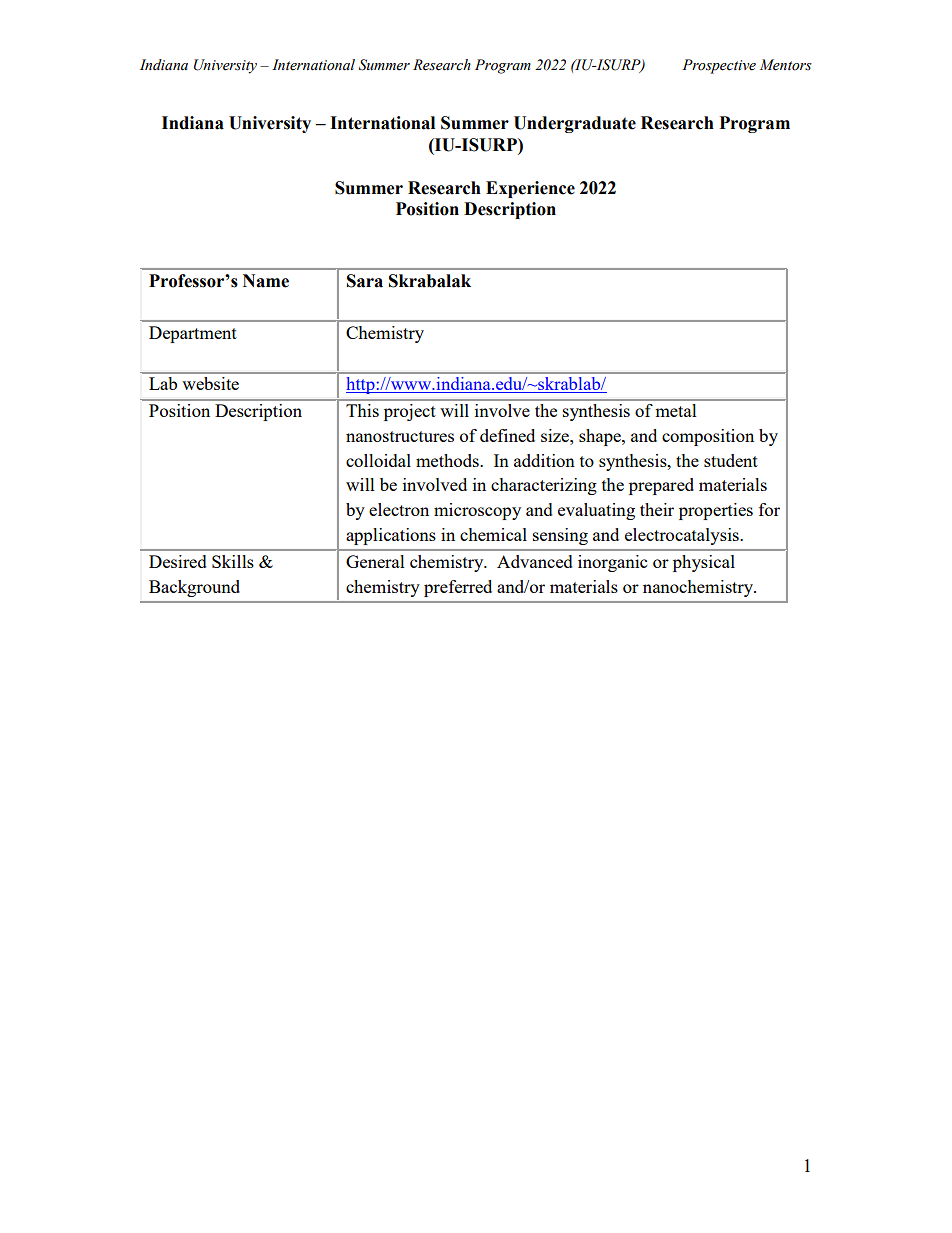 The image size is (952, 1233). What do you see at coordinates (193, 334) in the screenshot?
I see `Department` at bounding box center [193, 334].
